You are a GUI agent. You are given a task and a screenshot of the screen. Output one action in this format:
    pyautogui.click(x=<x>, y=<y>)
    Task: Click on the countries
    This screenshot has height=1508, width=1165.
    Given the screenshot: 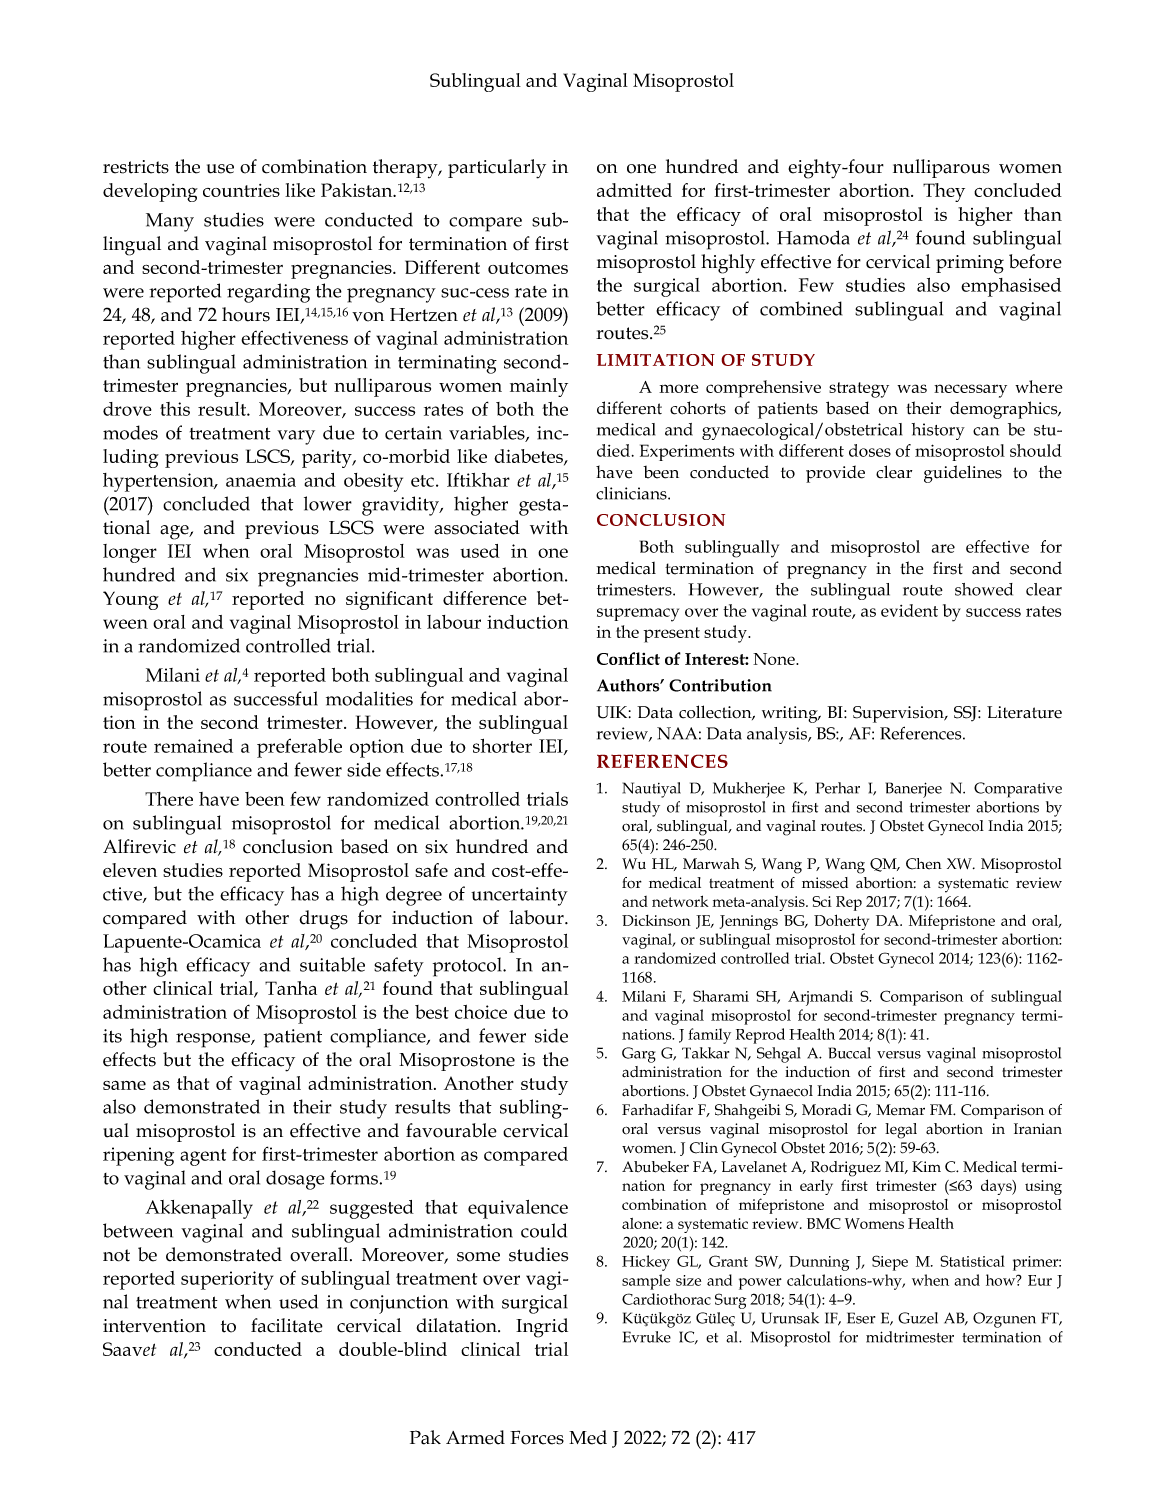 What is the action you would take?
    pyautogui.click(x=241, y=190)
